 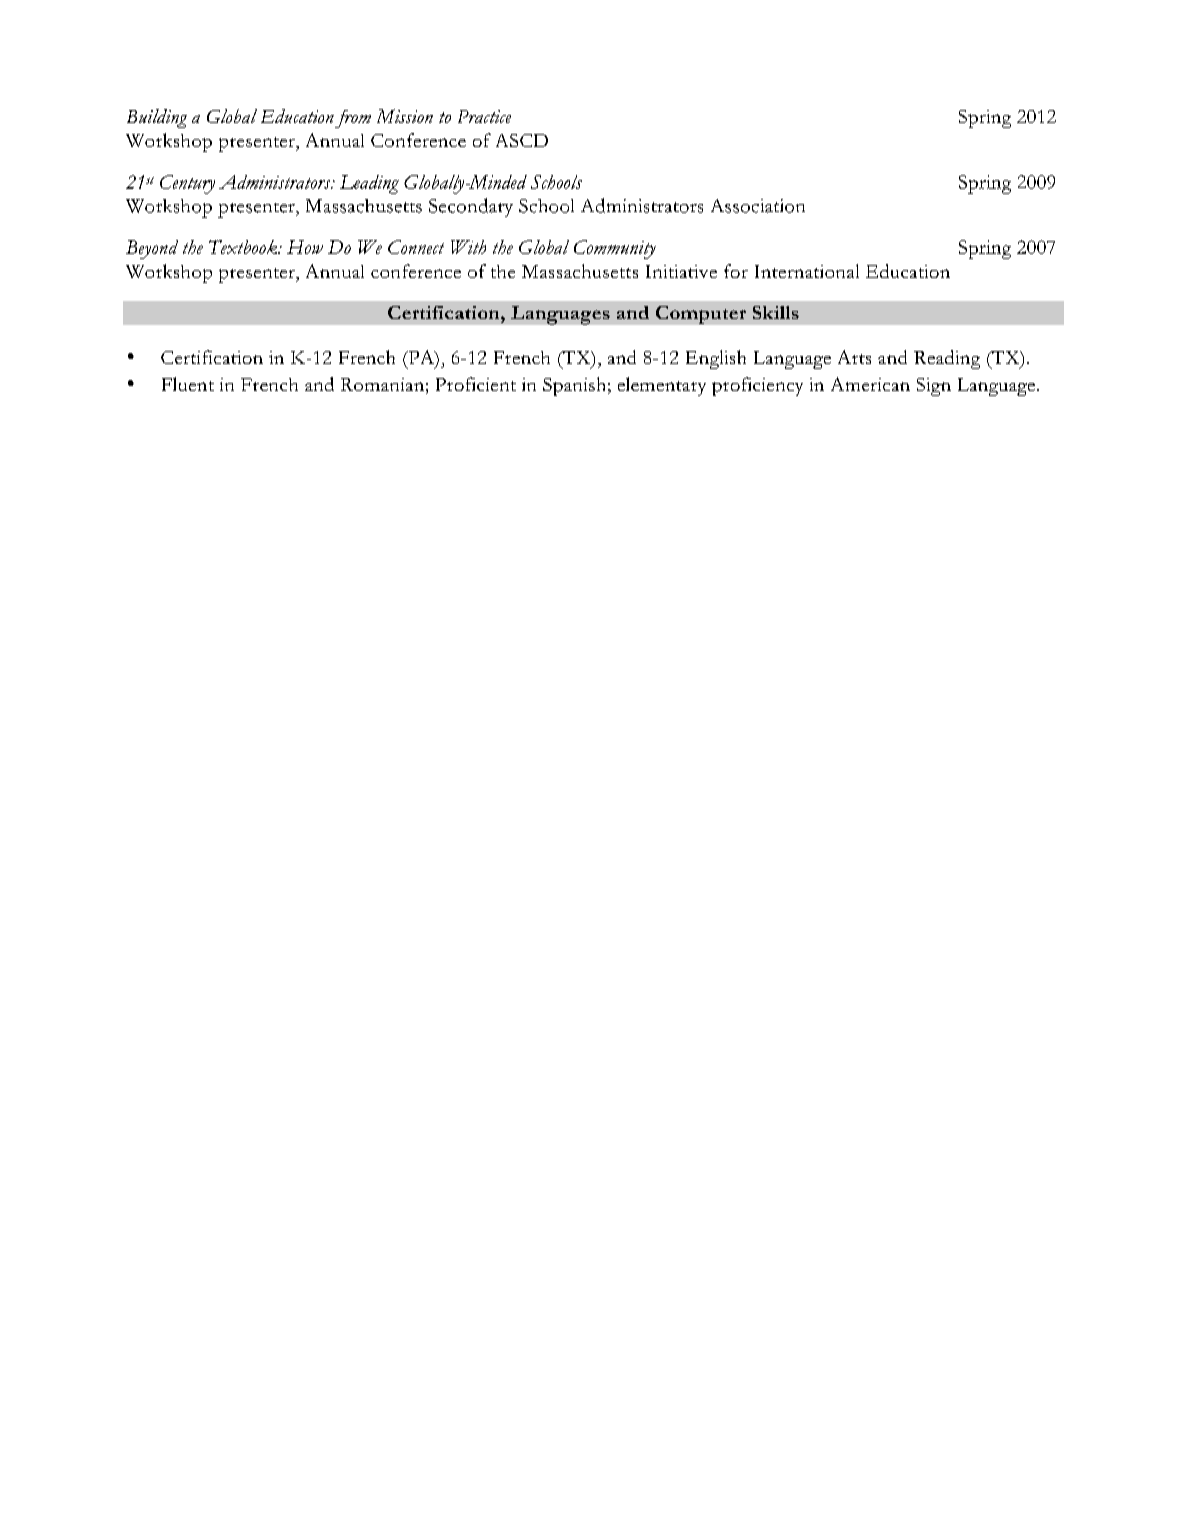 What do you see at coordinates (476, 384) in the document?
I see `Proficient` at bounding box center [476, 384].
